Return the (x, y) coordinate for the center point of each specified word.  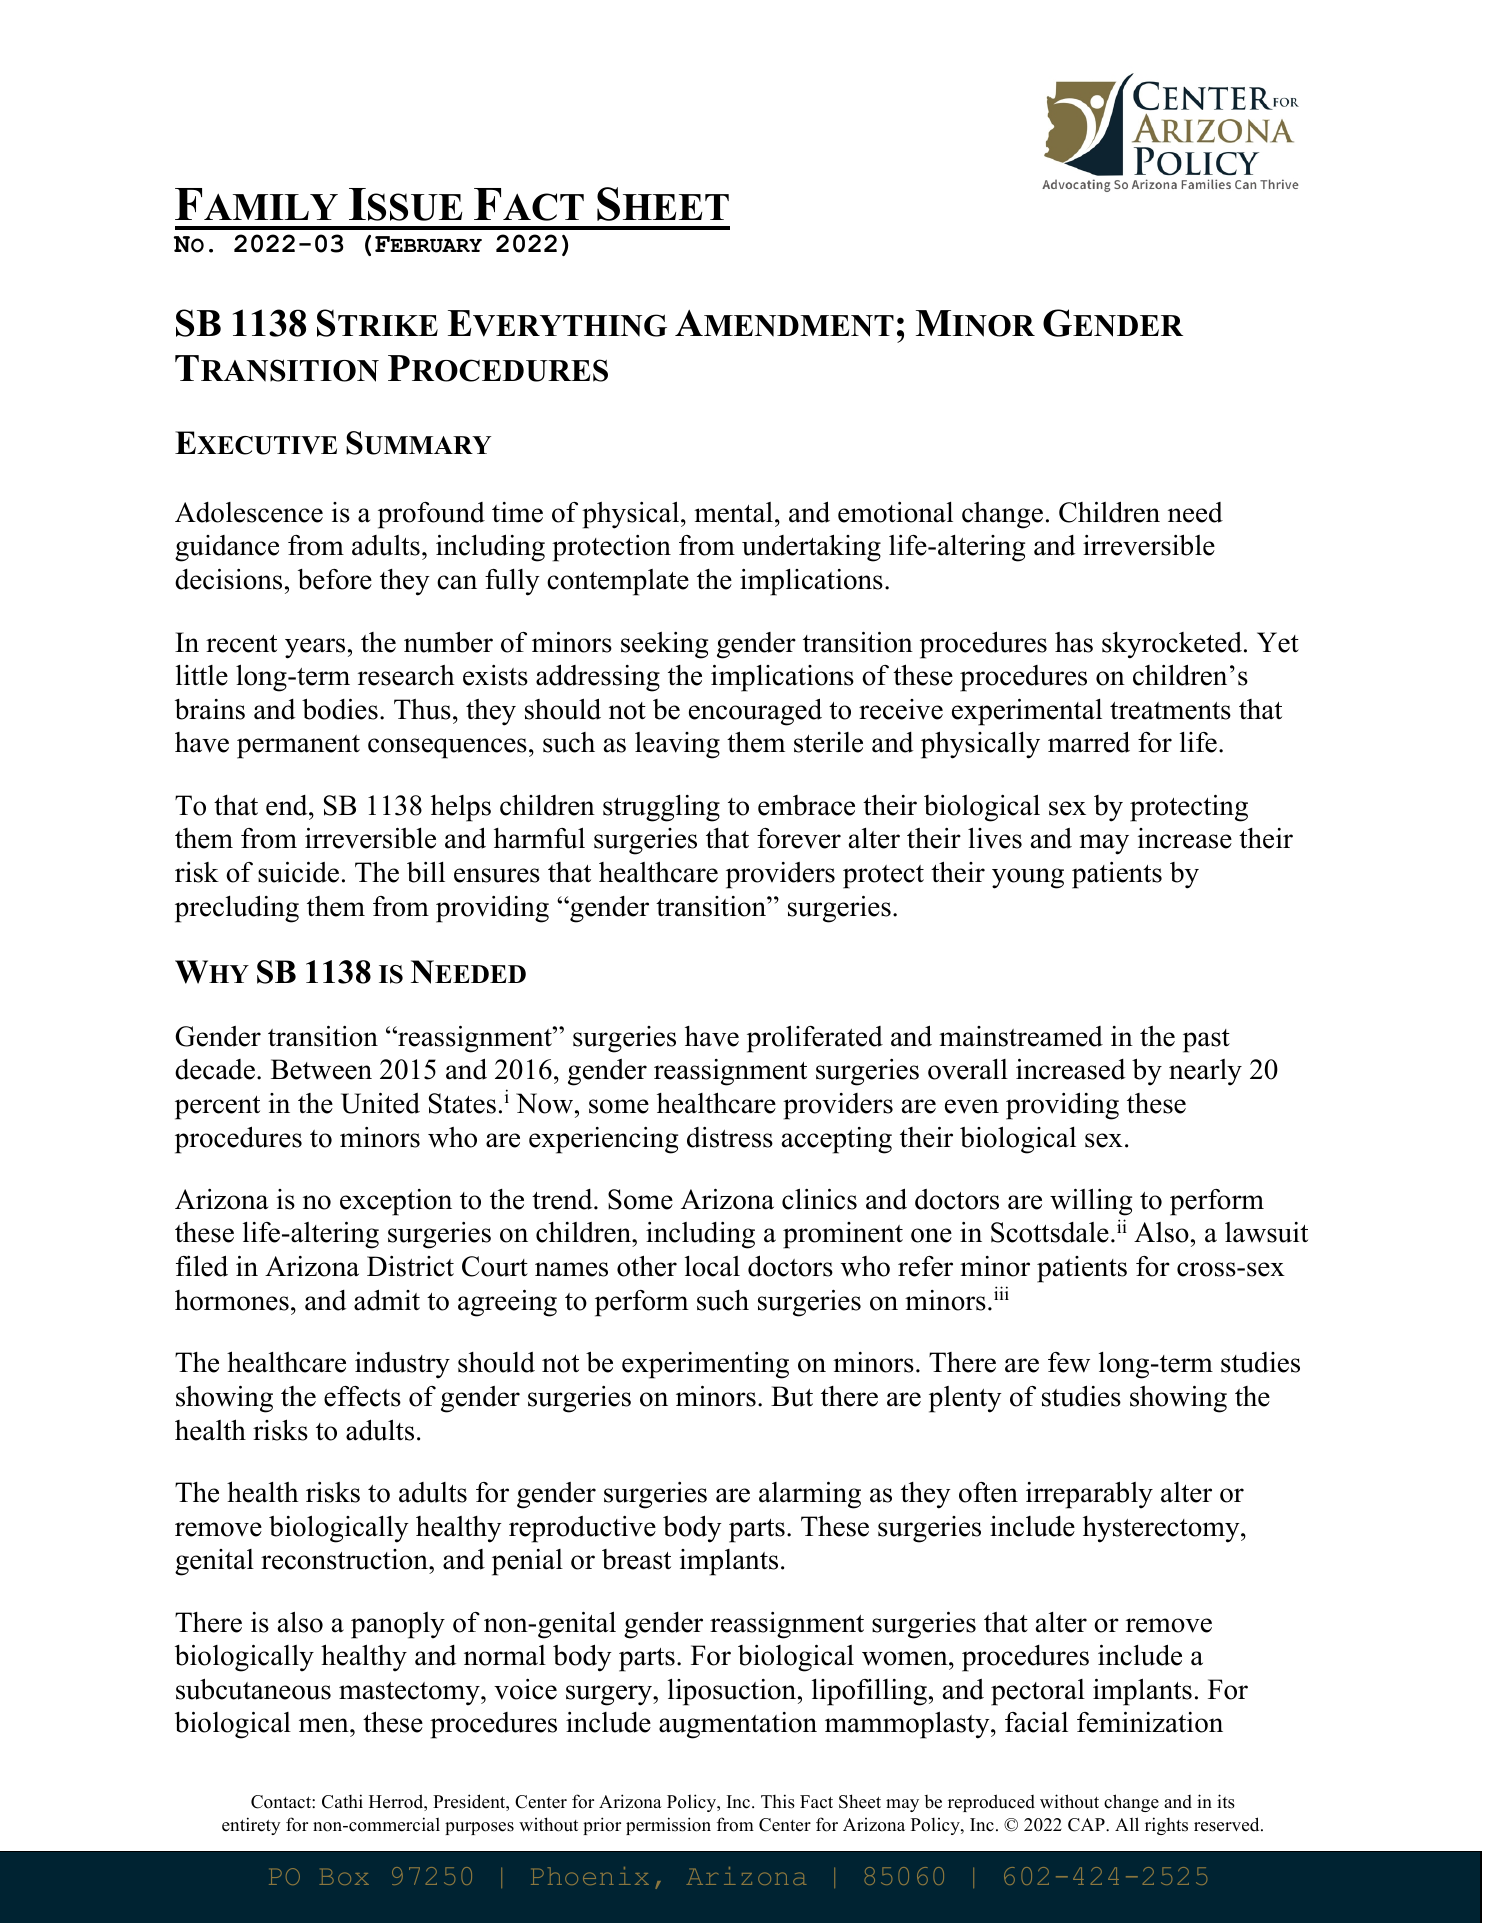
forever (799, 838)
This (778, 1801)
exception (396, 1202)
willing (1091, 1202)
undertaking (811, 548)
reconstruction (345, 1559)
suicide (298, 872)
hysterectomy (1162, 1529)
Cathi (342, 1801)
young (1028, 878)
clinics (819, 1199)
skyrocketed (1173, 645)
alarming (810, 1495)
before (335, 579)
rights (1166, 1826)
